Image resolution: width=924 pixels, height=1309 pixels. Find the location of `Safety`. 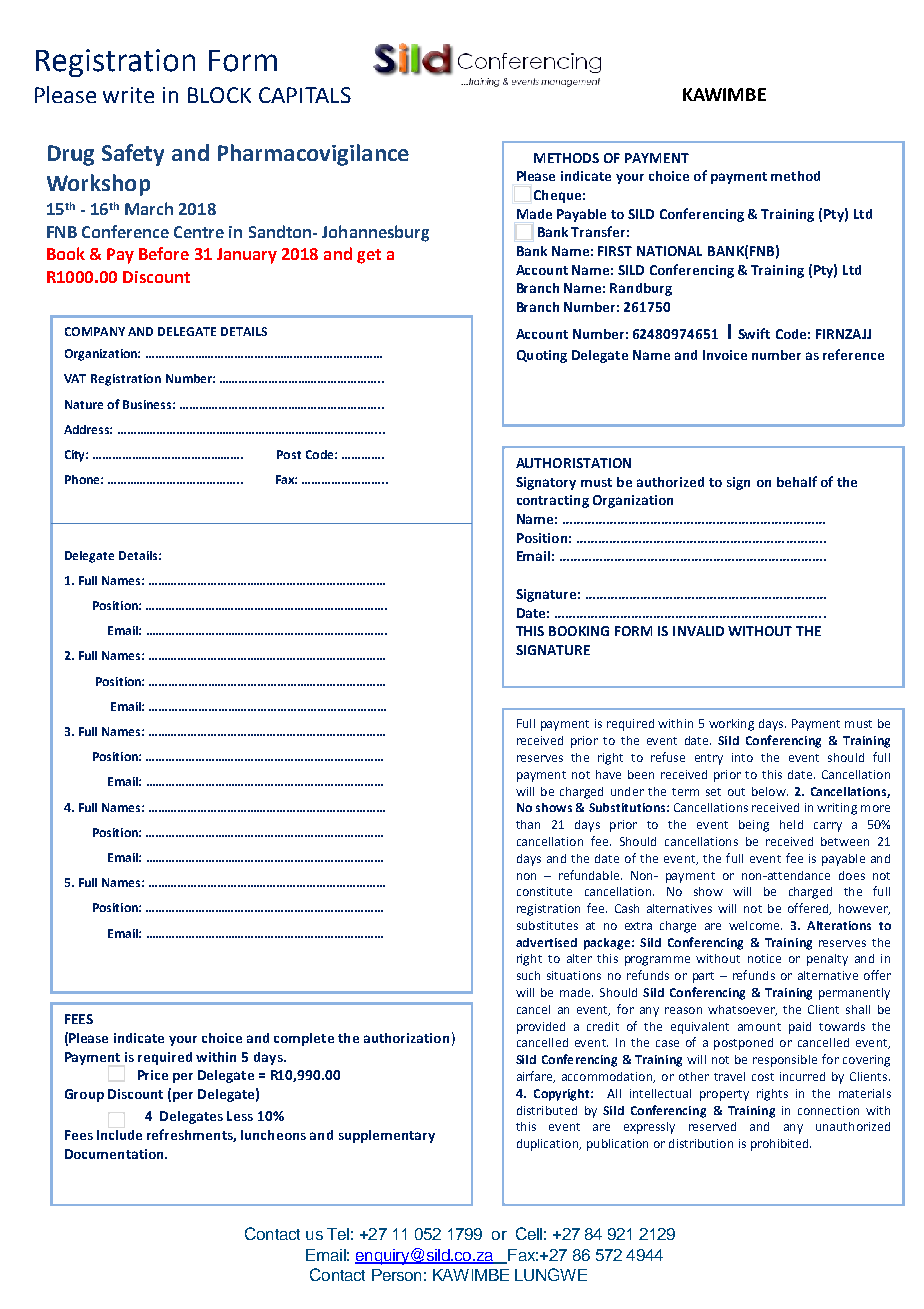

Safety is located at coordinates (133, 155).
